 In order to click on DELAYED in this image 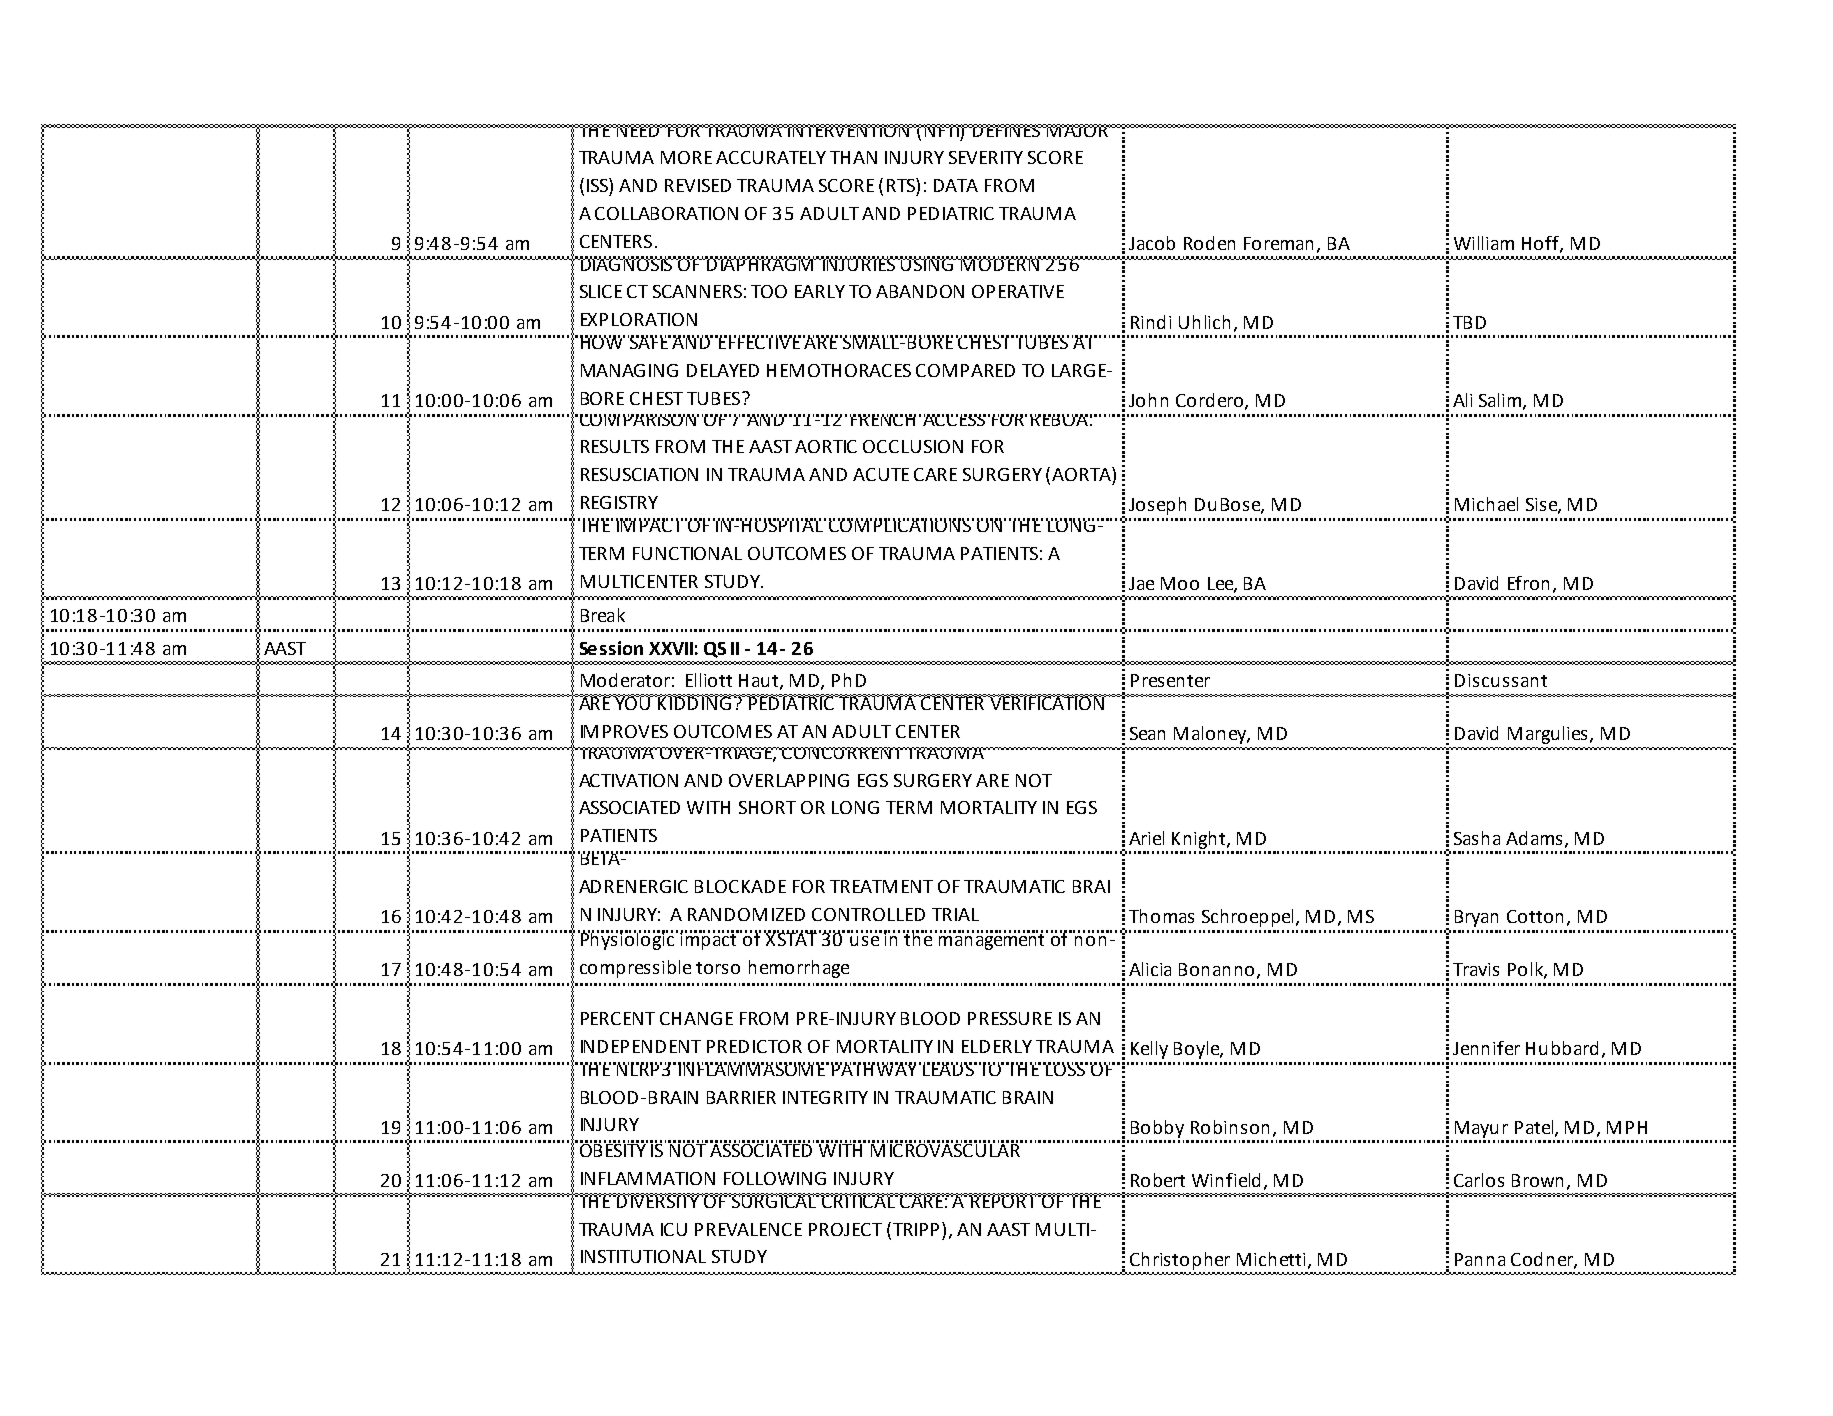, I will do `click(723, 370)`.
